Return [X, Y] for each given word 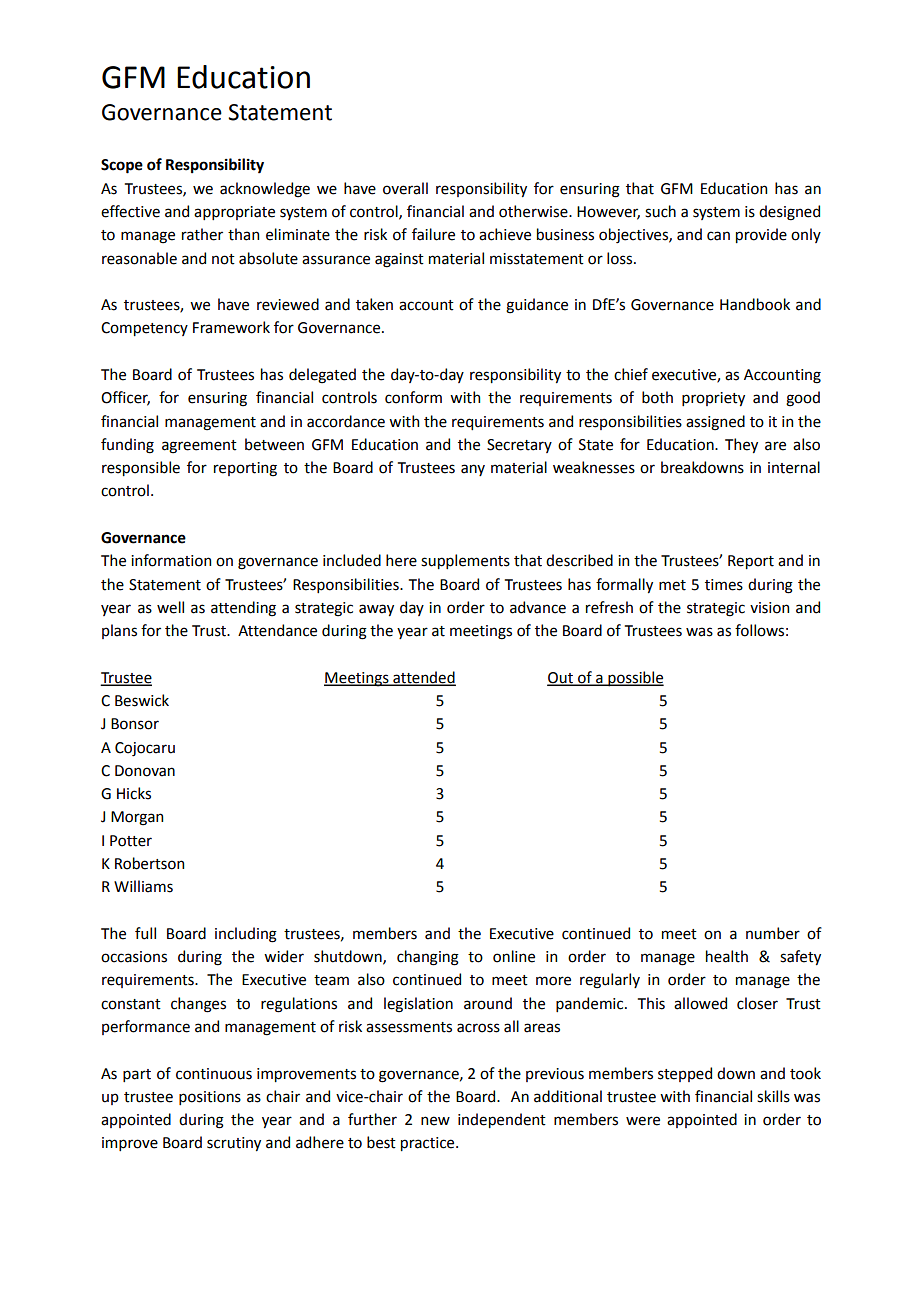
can [718, 236]
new [435, 1121]
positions [210, 1098]
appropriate [234, 213]
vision [769, 608]
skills [773, 1096]
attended [423, 678]
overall [405, 188]
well [170, 607]
